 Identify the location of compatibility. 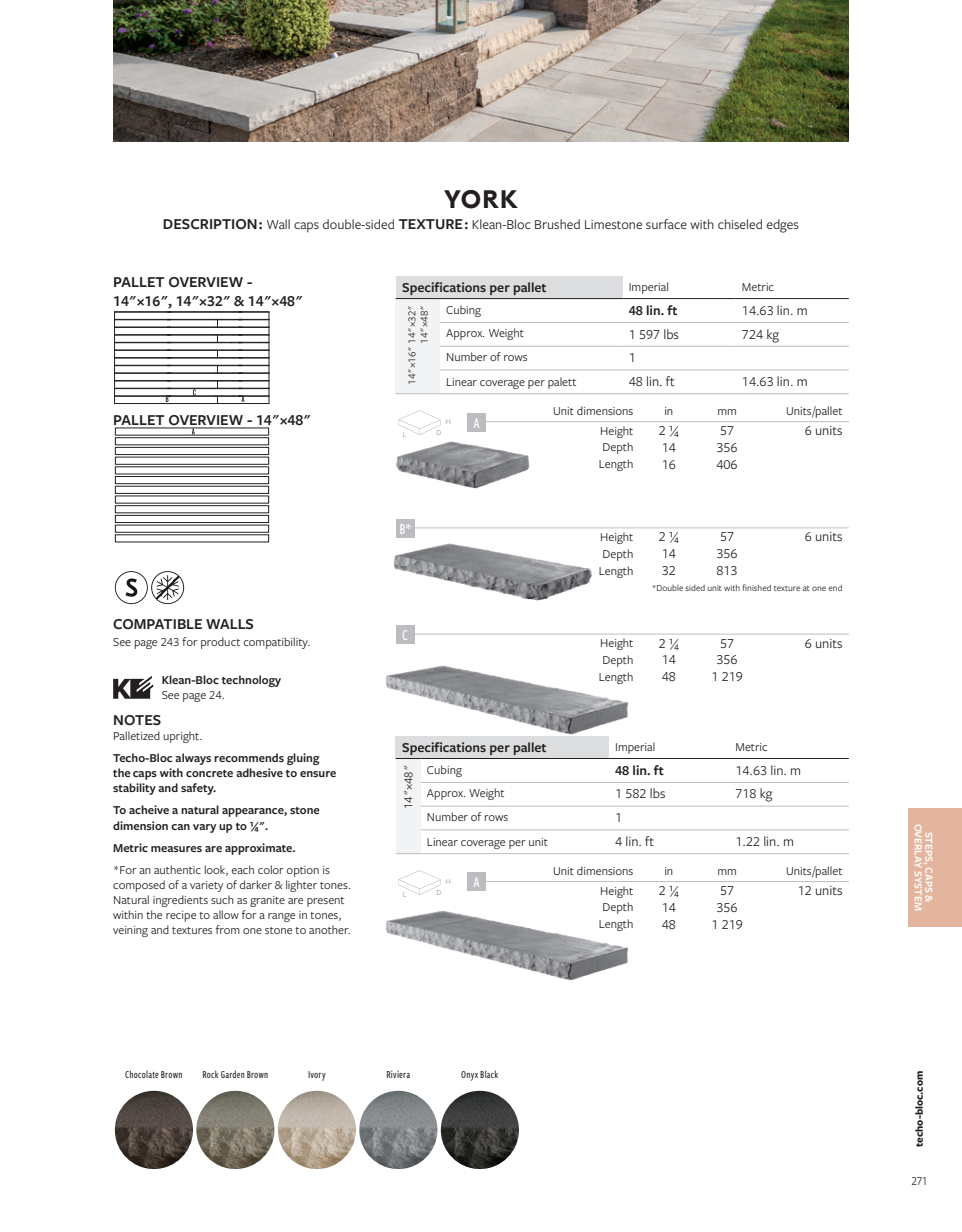
(276, 643).
